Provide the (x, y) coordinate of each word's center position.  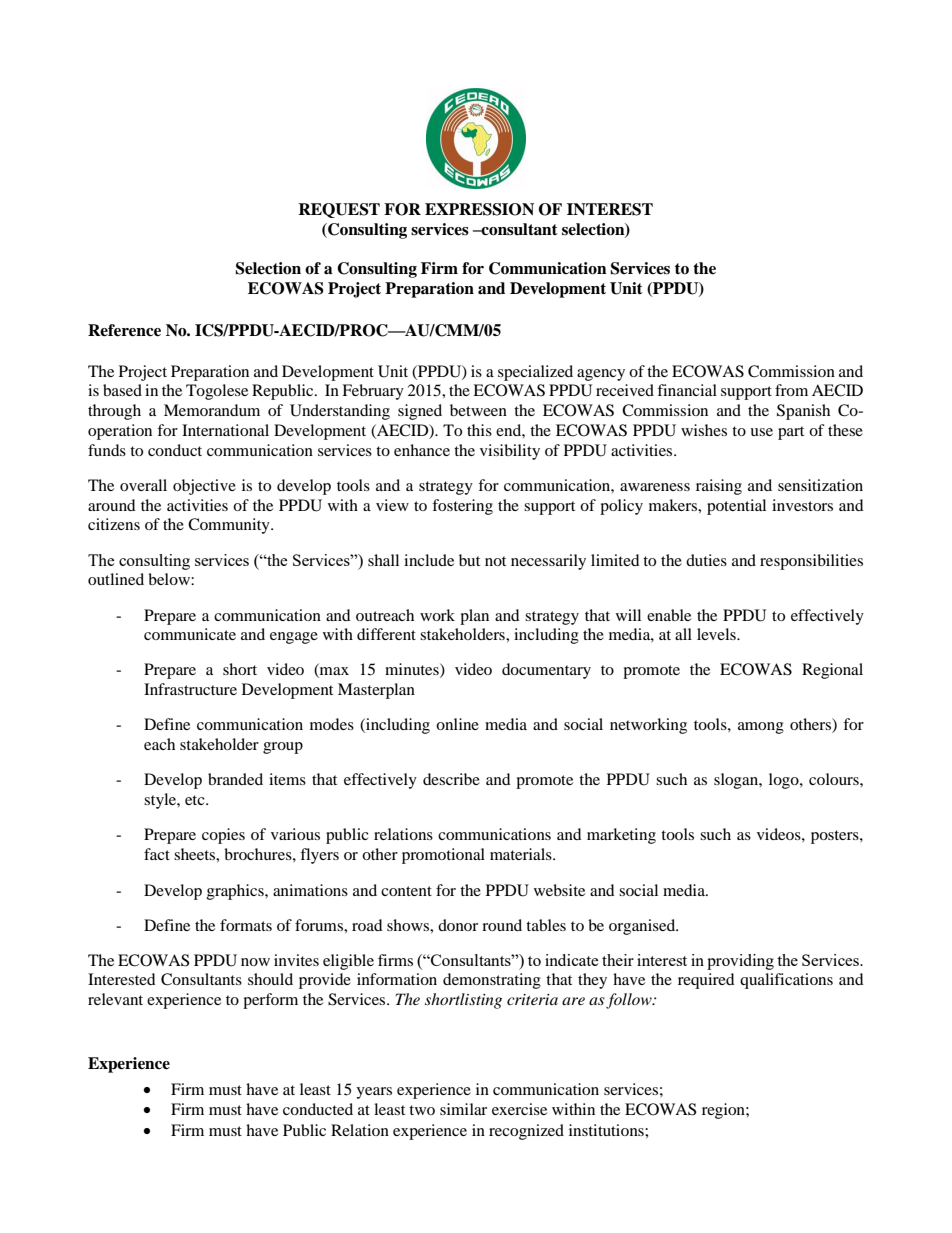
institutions (607, 1130)
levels (717, 634)
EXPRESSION (479, 209)
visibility (510, 452)
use (761, 432)
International (225, 430)
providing (740, 962)
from (791, 390)
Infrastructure (190, 689)
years (374, 1093)
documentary (546, 671)
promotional (443, 856)
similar (463, 1109)
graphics (236, 892)
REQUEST (339, 210)
